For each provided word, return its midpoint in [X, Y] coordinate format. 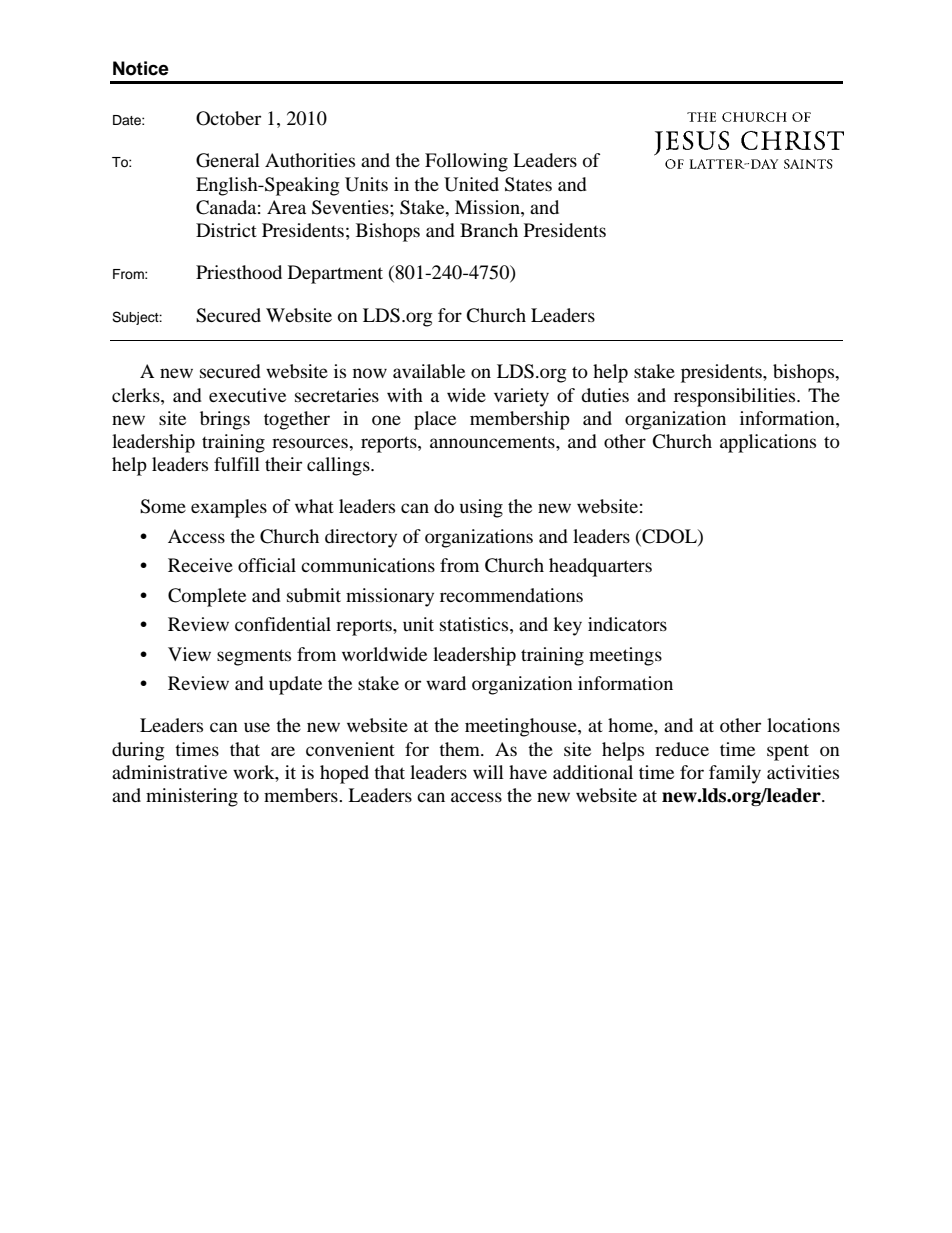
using [481, 508]
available [429, 371]
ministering [192, 797]
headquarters [600, 567]
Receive [200, 565]
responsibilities [736, 397]
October [228, 118]
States [528, 184]
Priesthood [239, 272]
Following [466, 162]
